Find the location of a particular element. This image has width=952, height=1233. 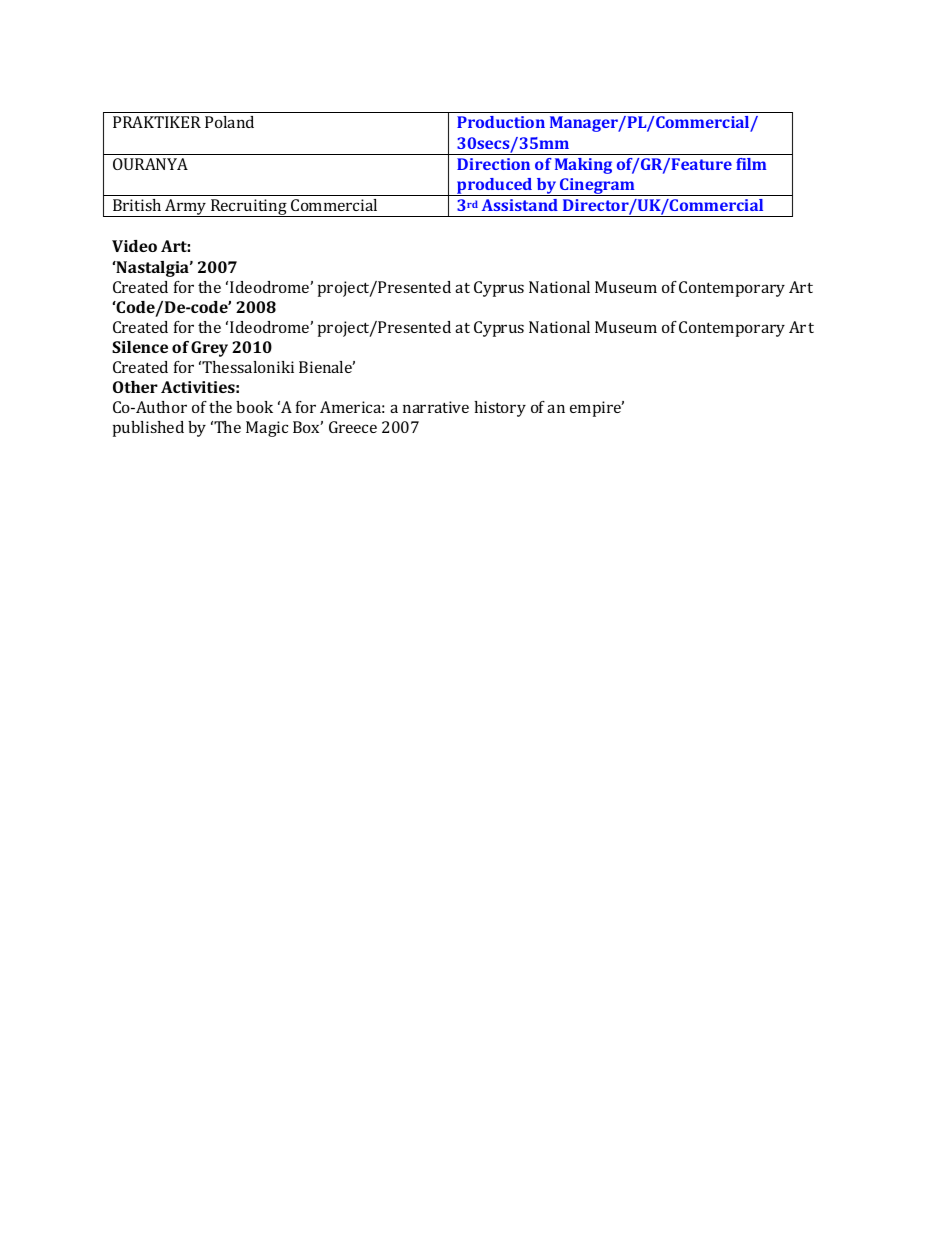

empire is located at coordinates (597, 409).
